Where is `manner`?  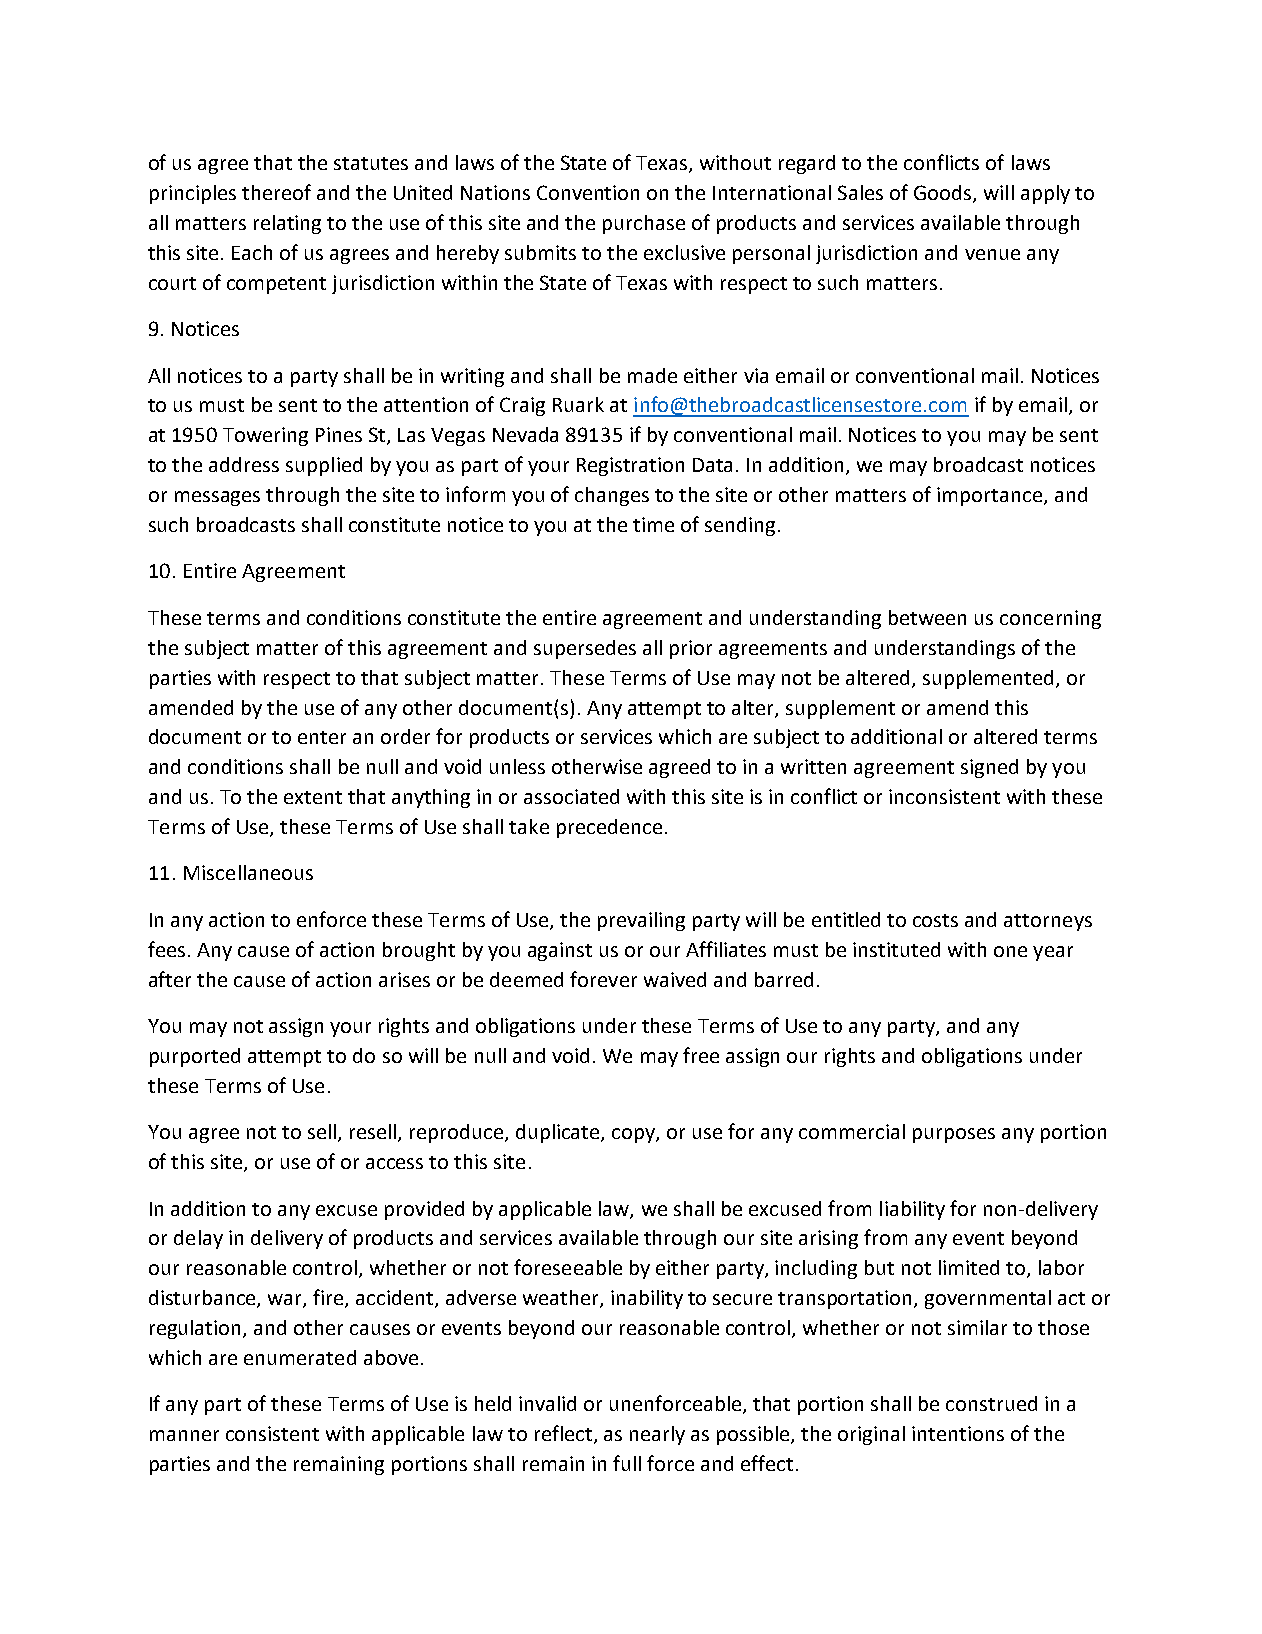
manner is located at coordinates (184, 1435).
